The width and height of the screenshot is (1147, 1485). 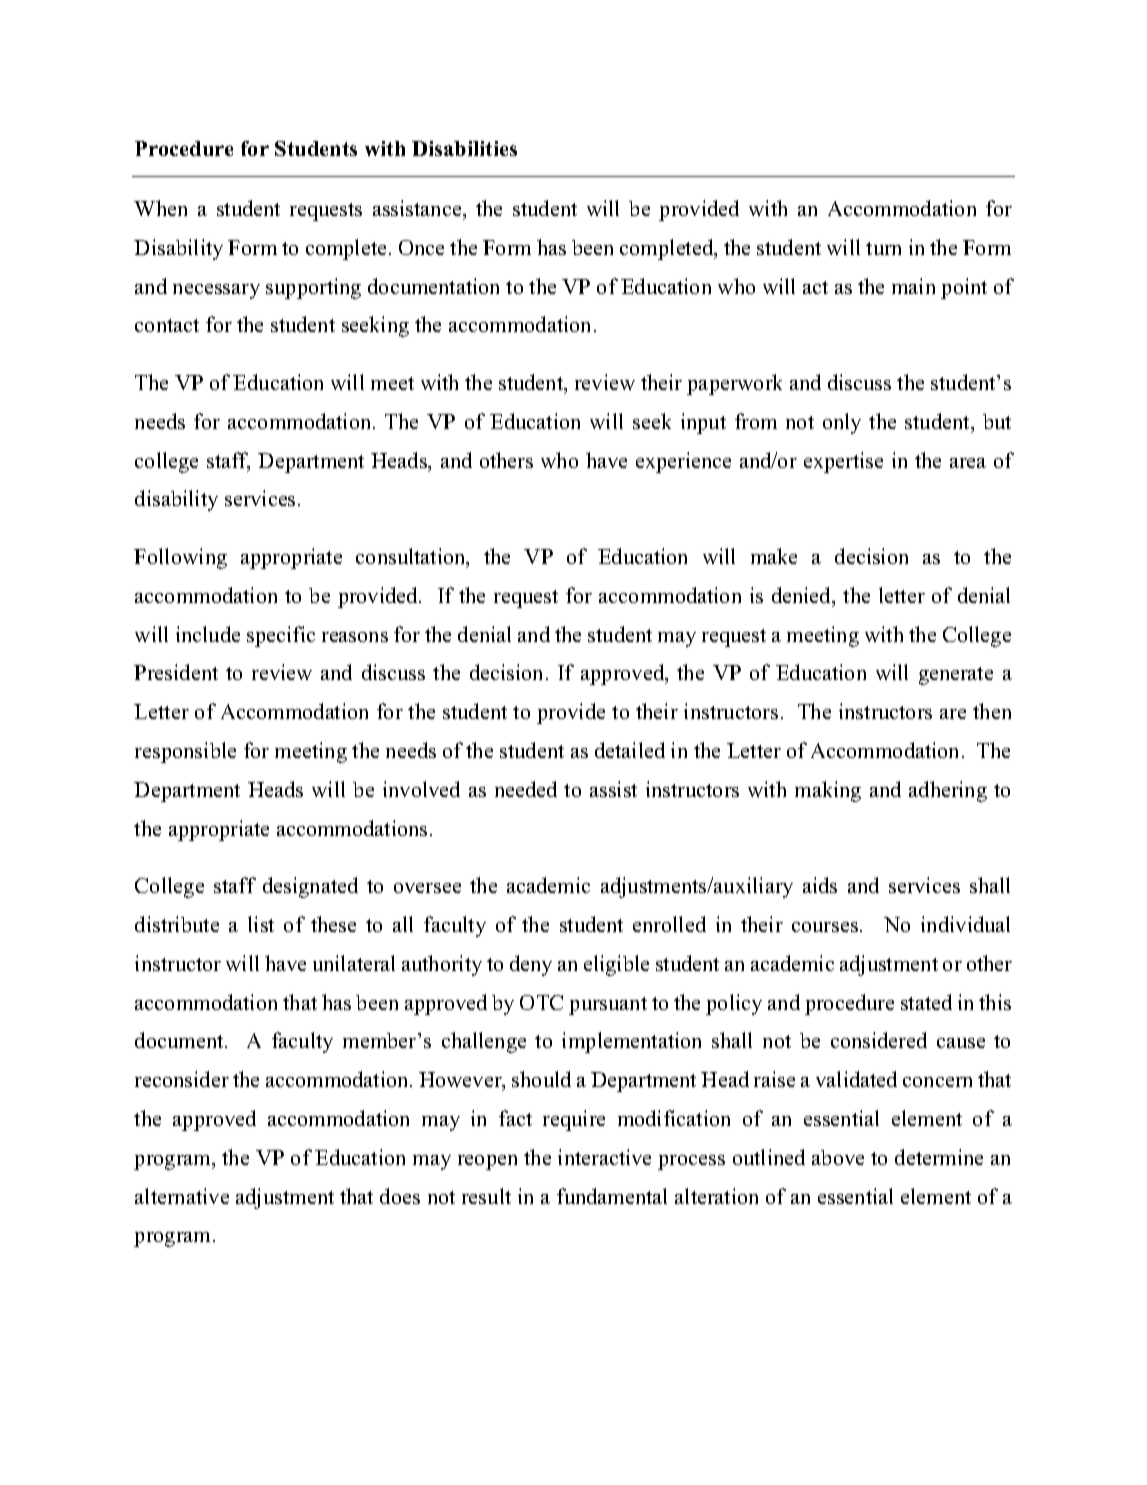 I want to click on detailed, so click(x=630, y=750).
